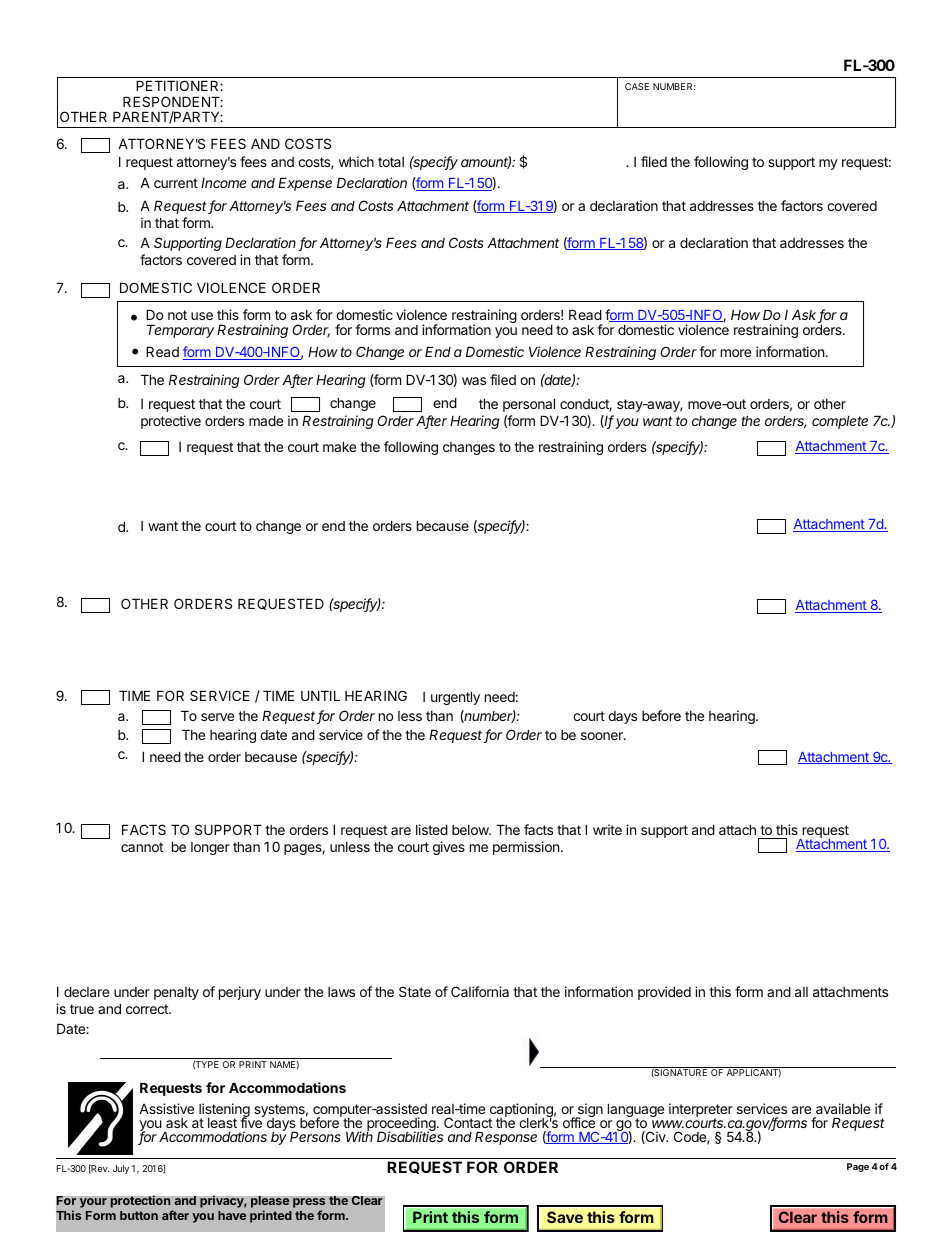 This screenshot has height=1233, width=952. What do you see at coordinates (607, 829) in the screenshot?
I see `write` at bounding box center [607, 829].
